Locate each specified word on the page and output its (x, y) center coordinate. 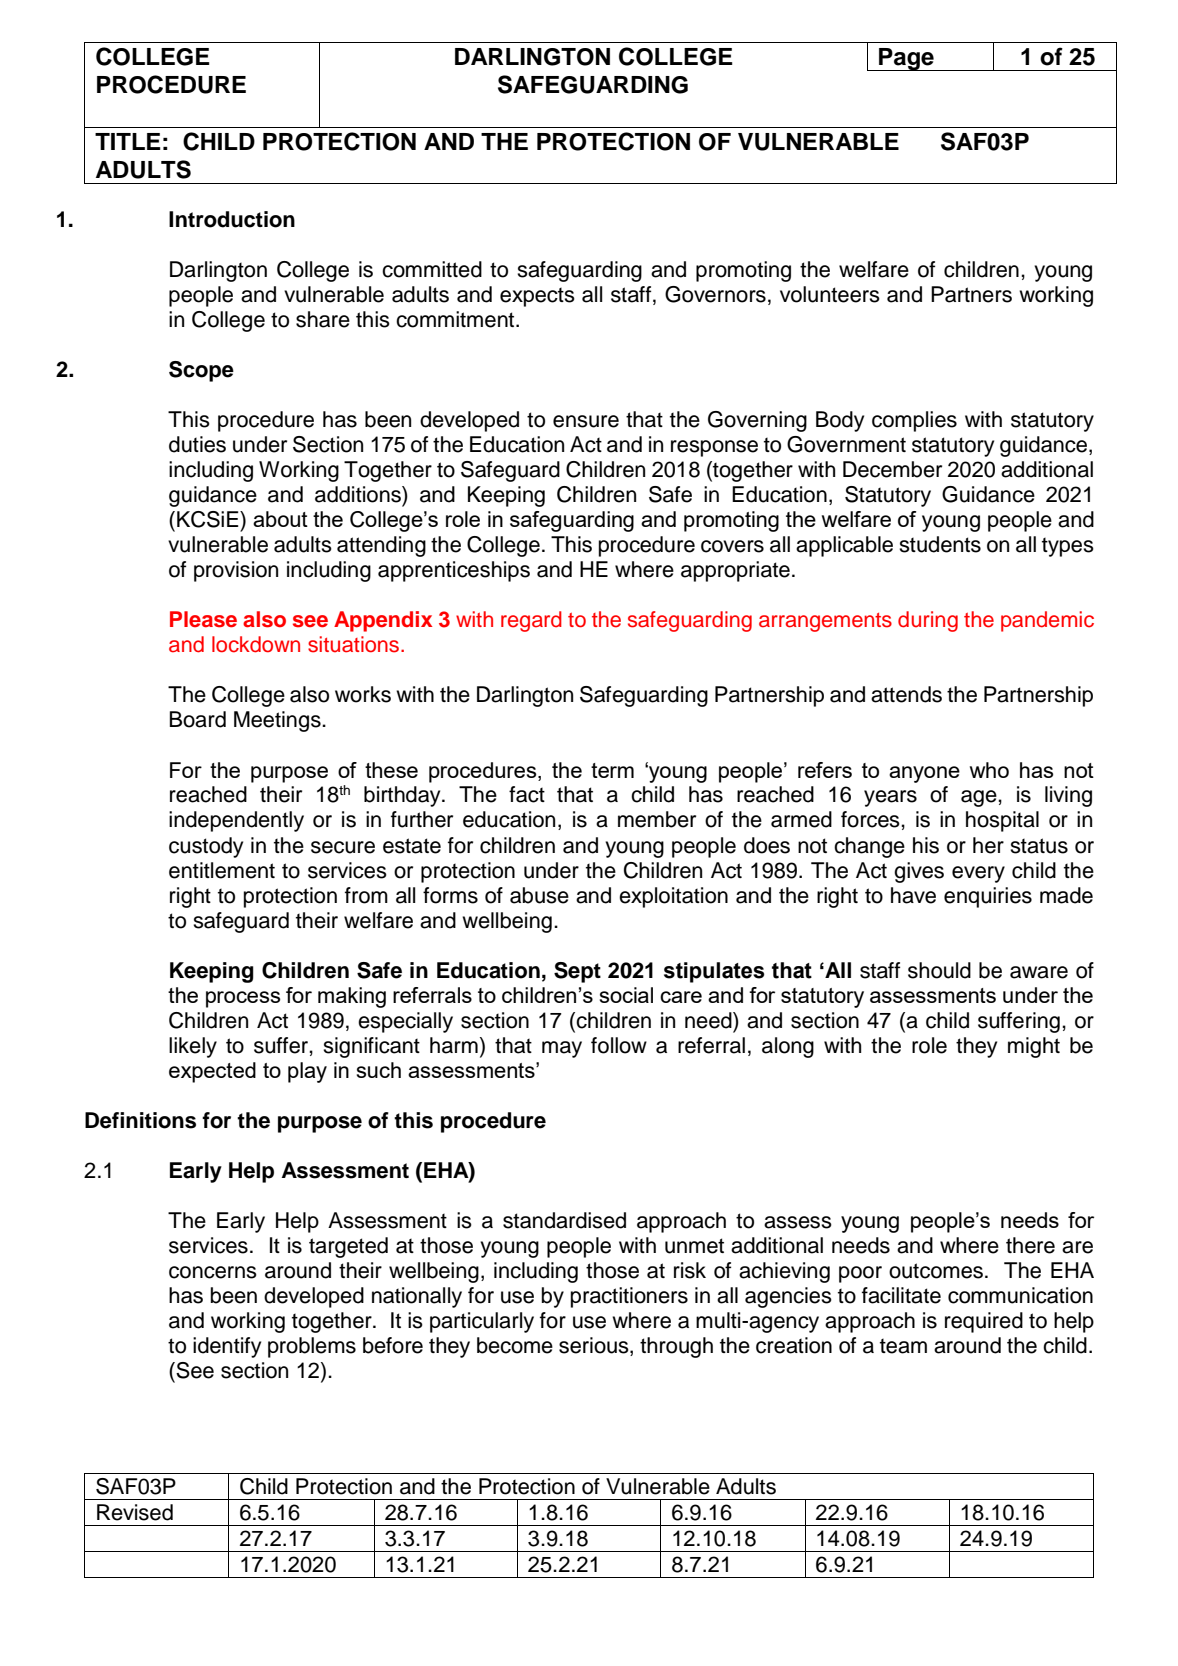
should (939, 970)
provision (236, 571)
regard (531, 621)
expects (537, 297)
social (626, 995)
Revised (135, 1512)
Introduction (232, 219)
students (940, 544)
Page (906, 59)
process (243, 999)
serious (595, 1346)
